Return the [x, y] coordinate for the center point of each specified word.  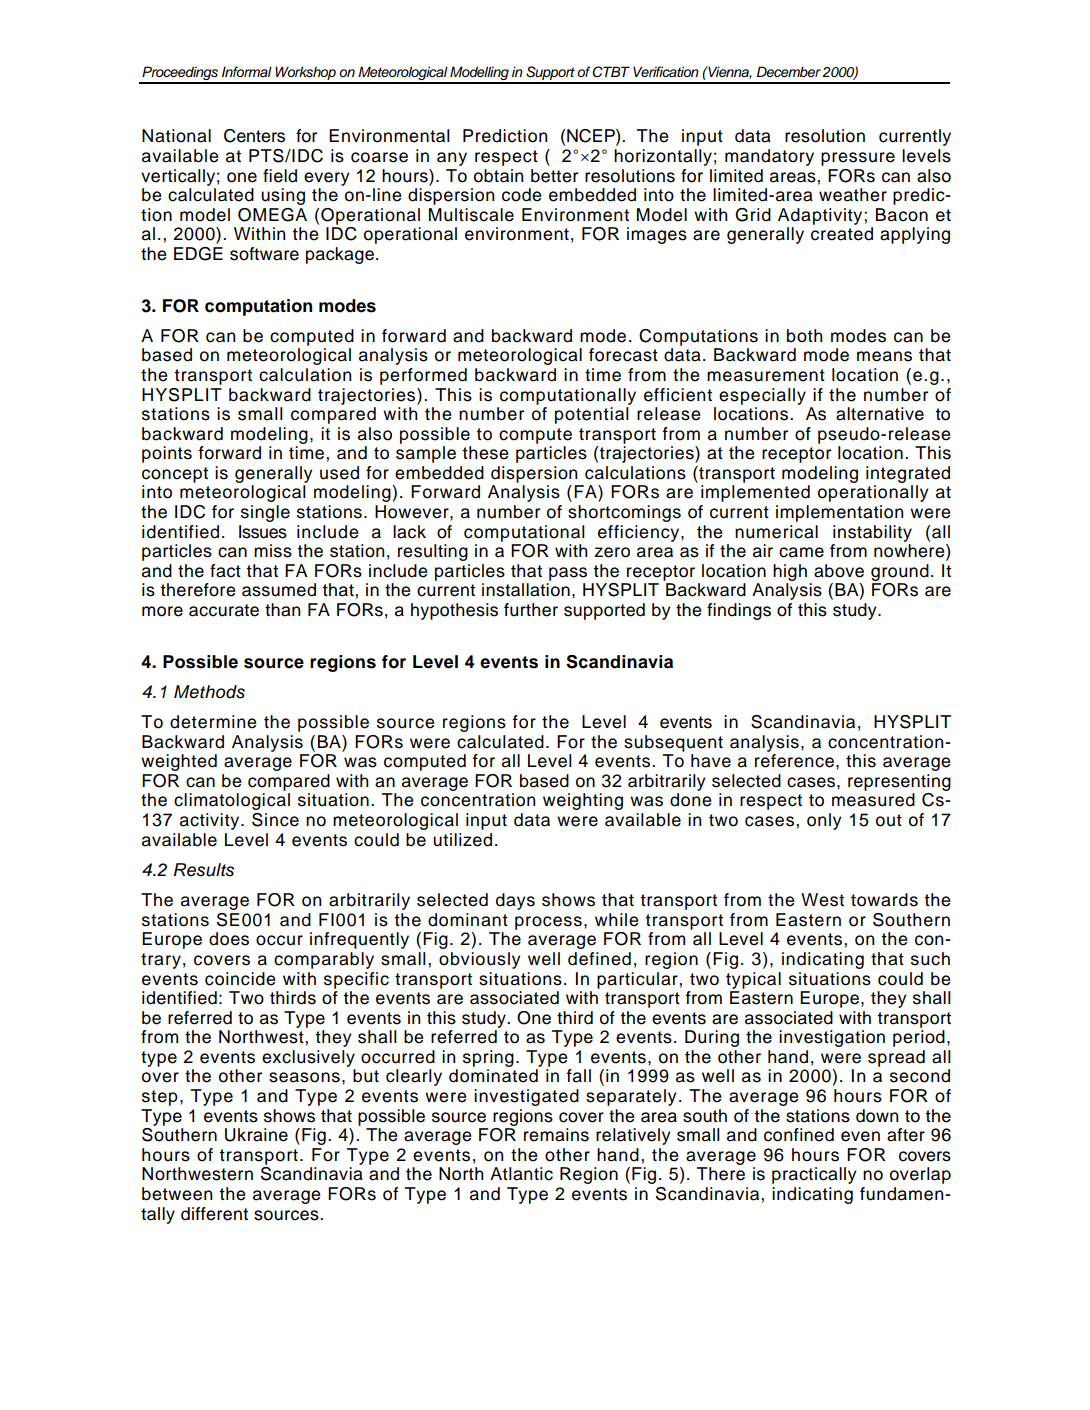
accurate [224, 610]
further [531, 610]
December [789, 71]
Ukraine [256, 1135]
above [839, 571]
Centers [254, 136]
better [554, 176]
